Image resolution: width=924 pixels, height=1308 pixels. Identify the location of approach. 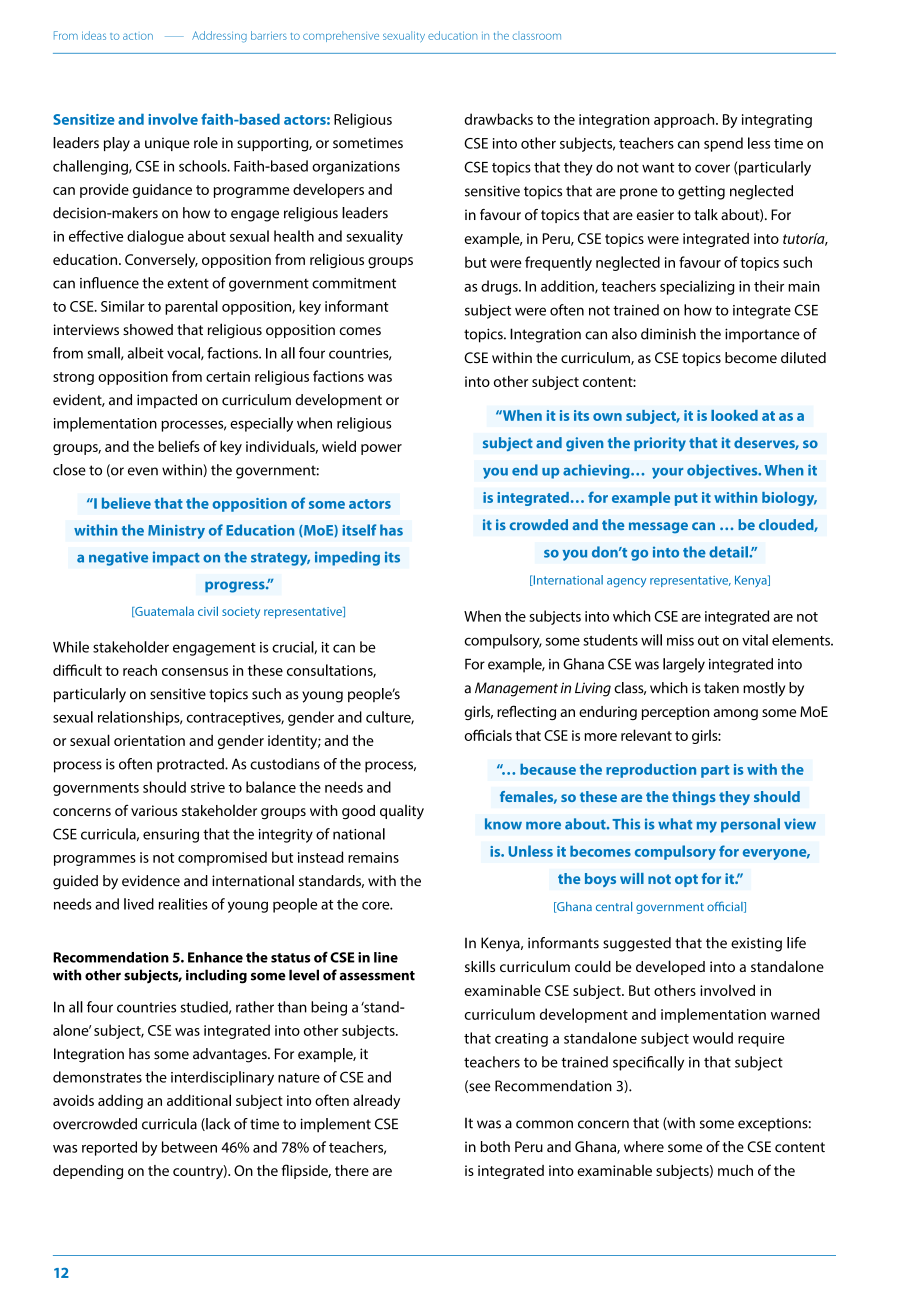
(685, 120).
